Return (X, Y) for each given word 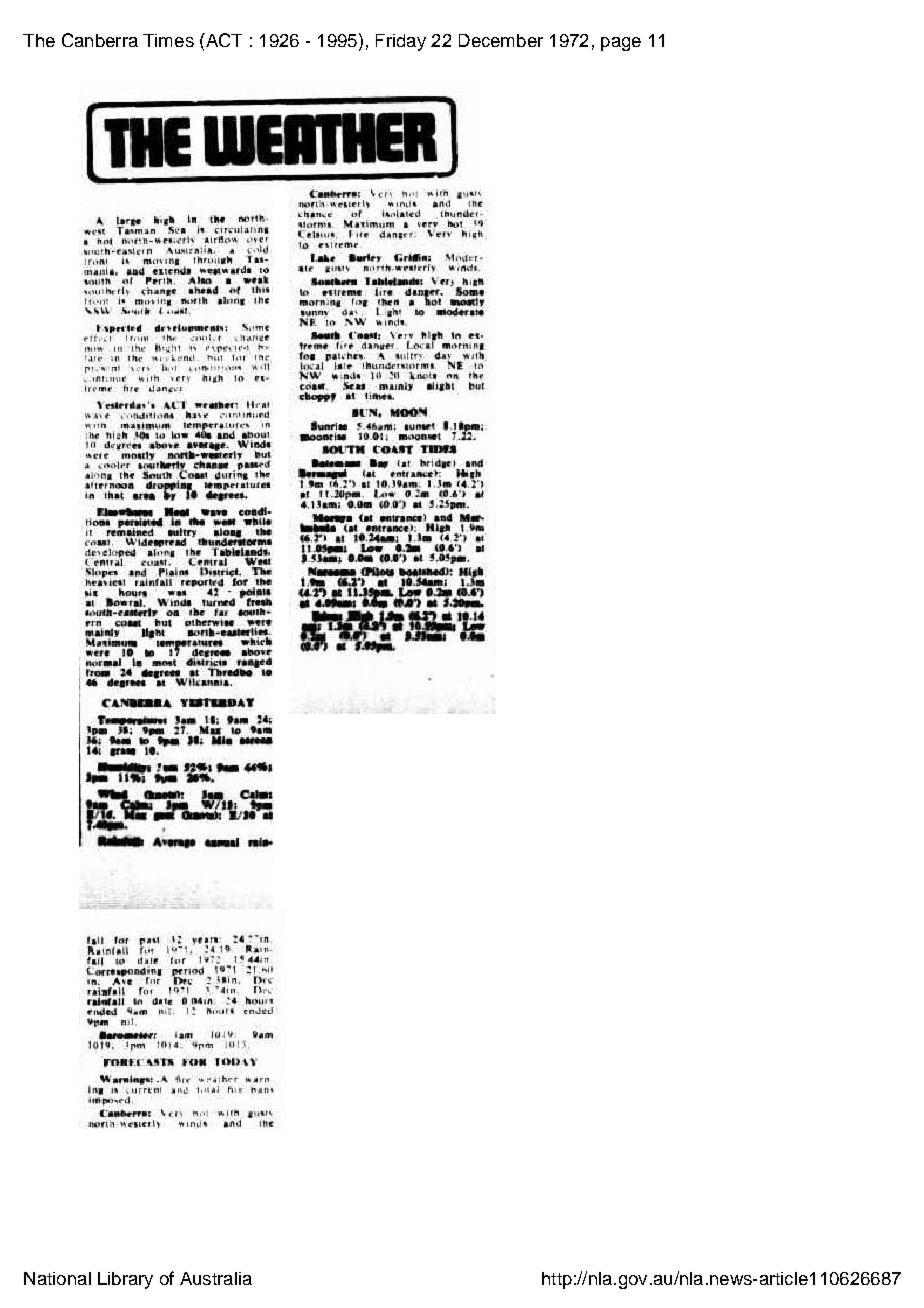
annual (222, 842)
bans (260, 1089)
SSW (92, 311)
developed (110, 552)
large (129, 220)
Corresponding (124, 971)
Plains (173, 570)
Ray (378, 464)
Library (125, 1280)
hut (214, 356)
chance (312, 214)
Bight (167, 346)
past (149, 941)
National (57, 1278)
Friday (401, 42)
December (501, 40)
